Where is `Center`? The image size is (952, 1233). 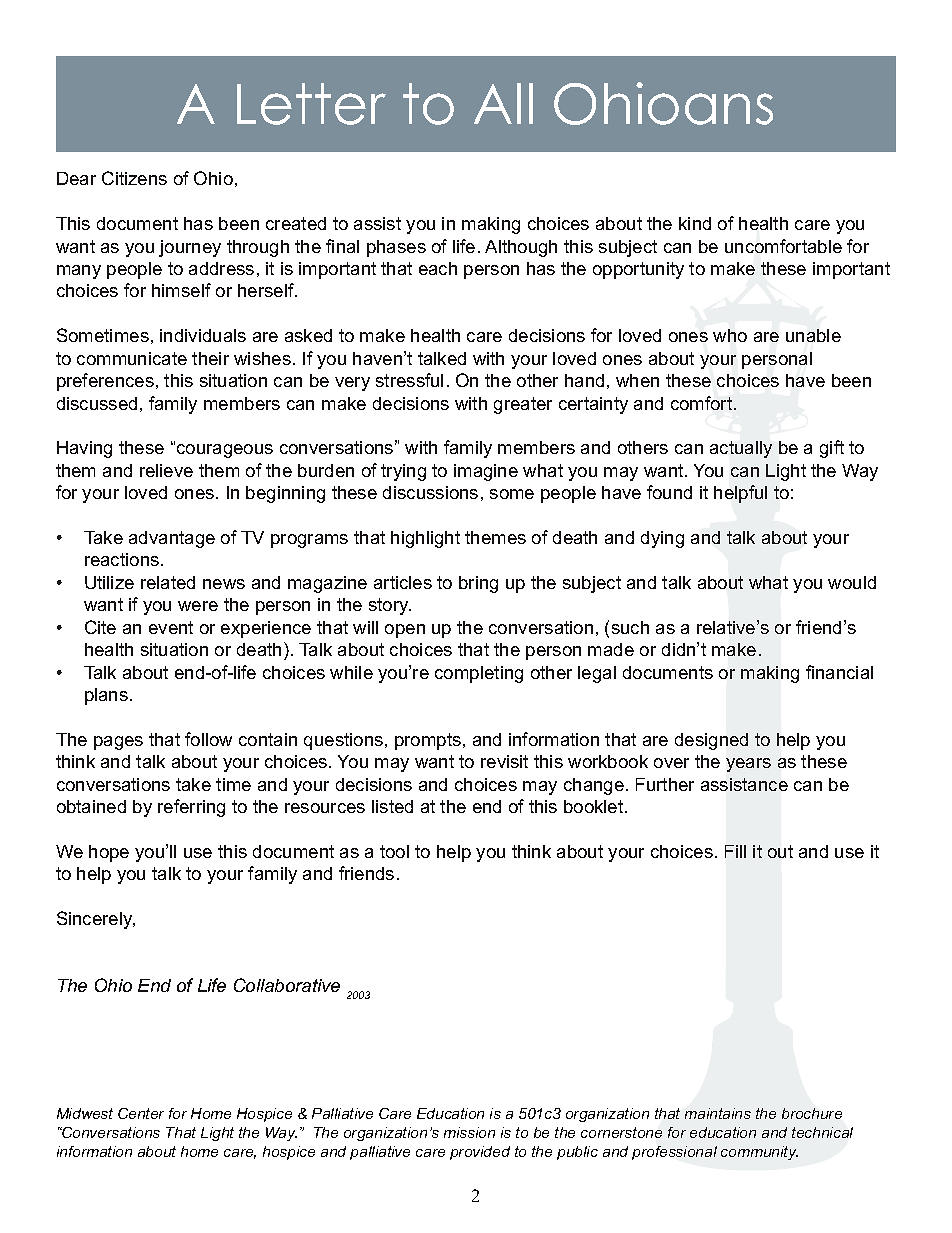
Center is located at coordinates (141, 1113).
